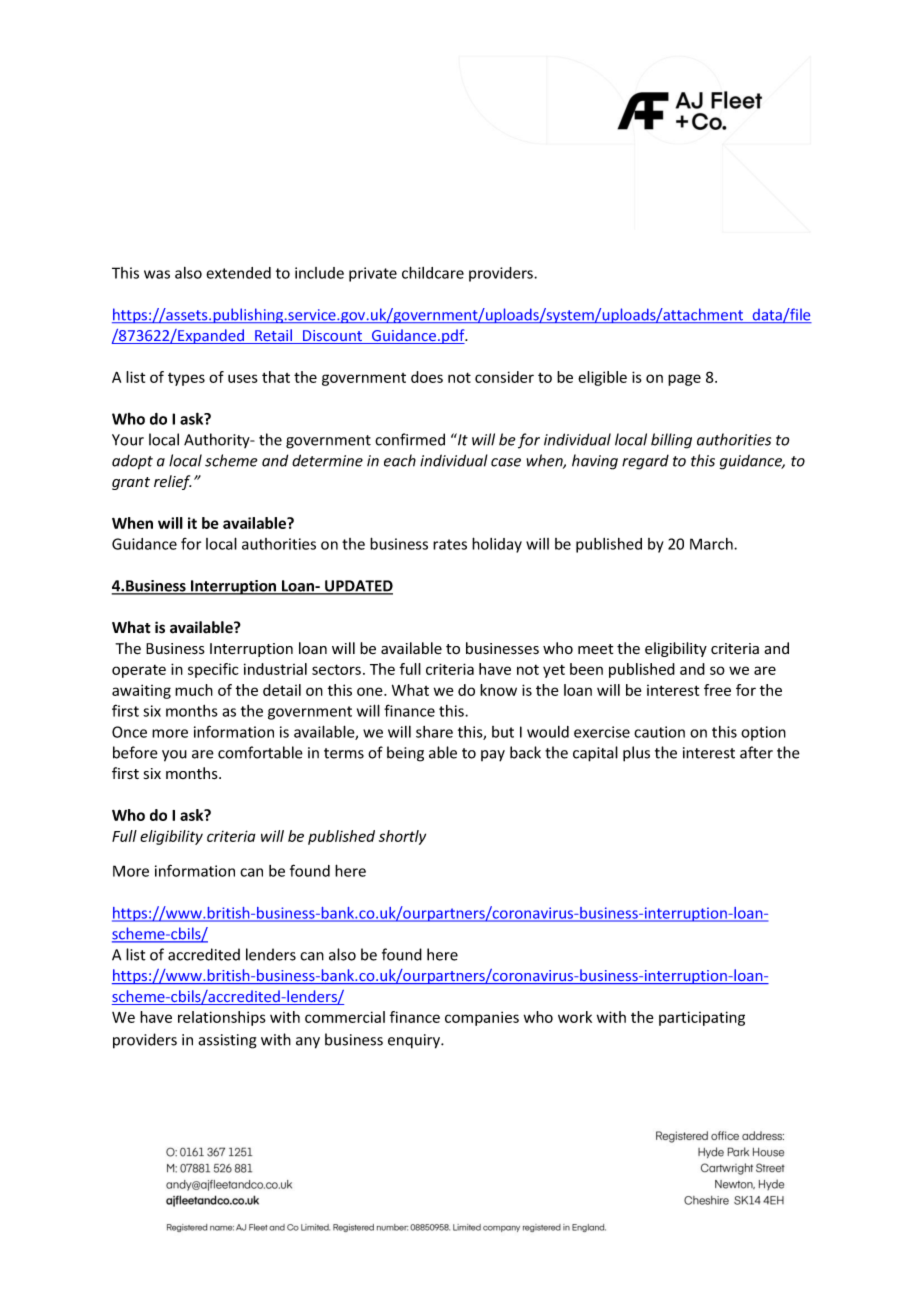  I want to click on plus, so click(636, 754).
